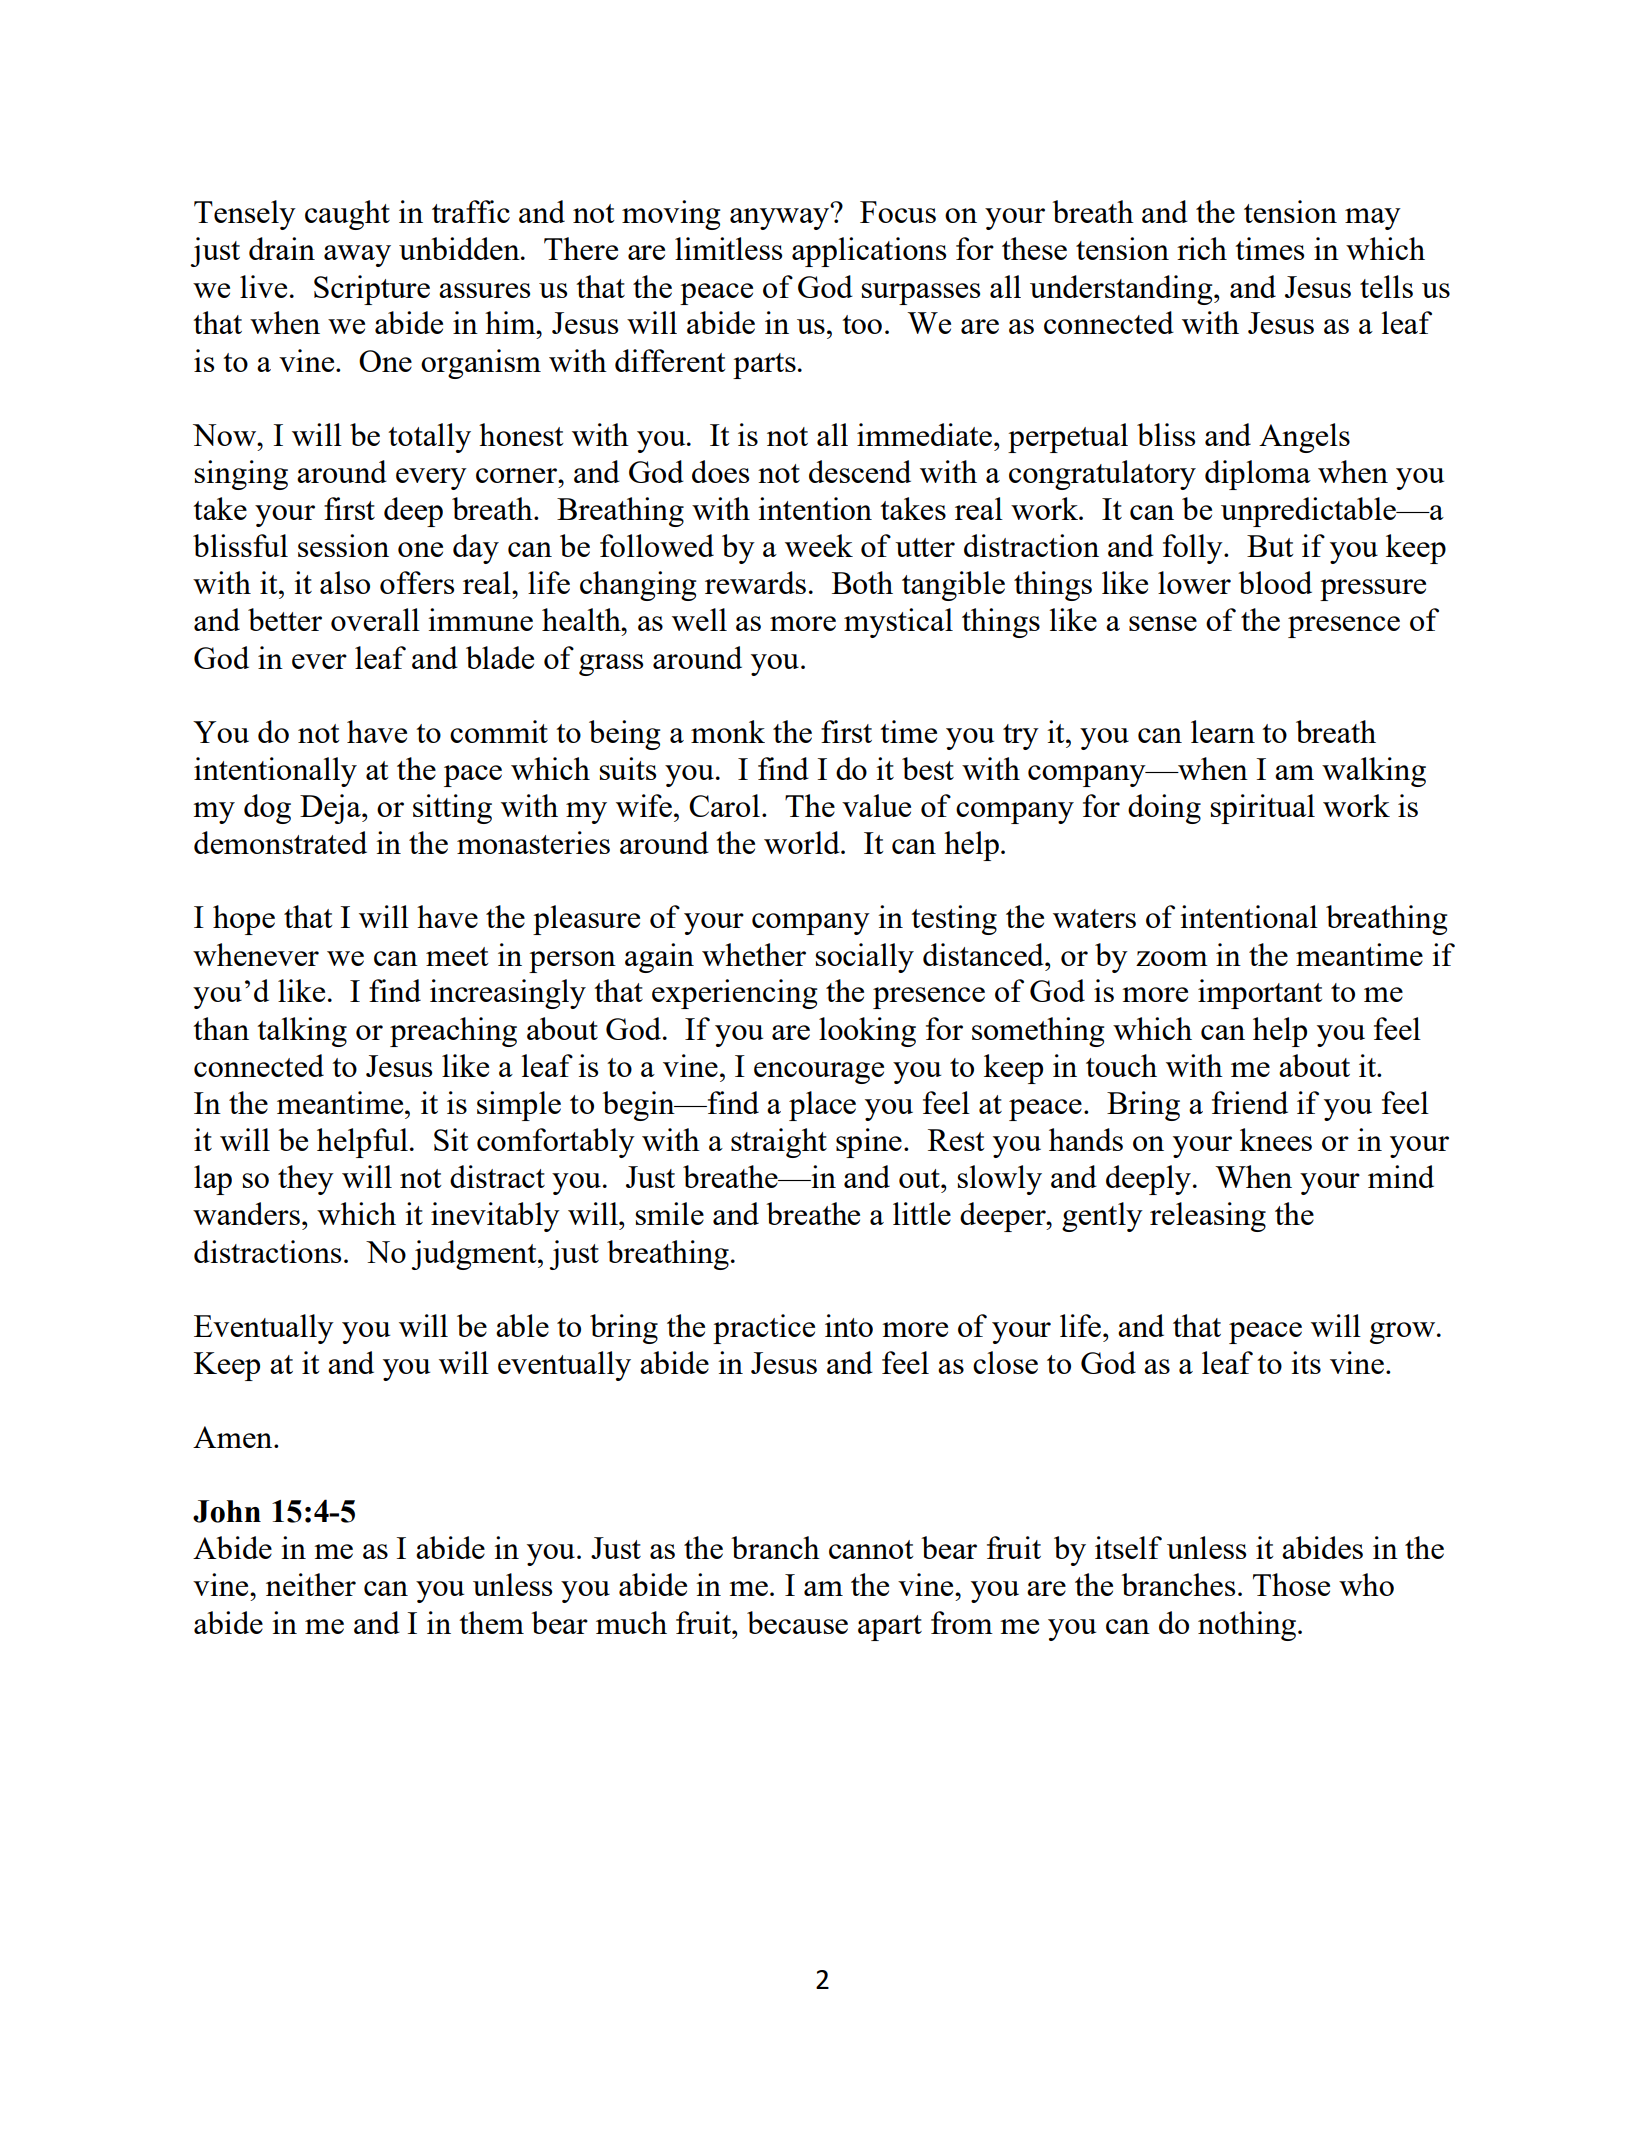 The image size is (1646, 2130). I want to click on applications, so click(869, 252).
